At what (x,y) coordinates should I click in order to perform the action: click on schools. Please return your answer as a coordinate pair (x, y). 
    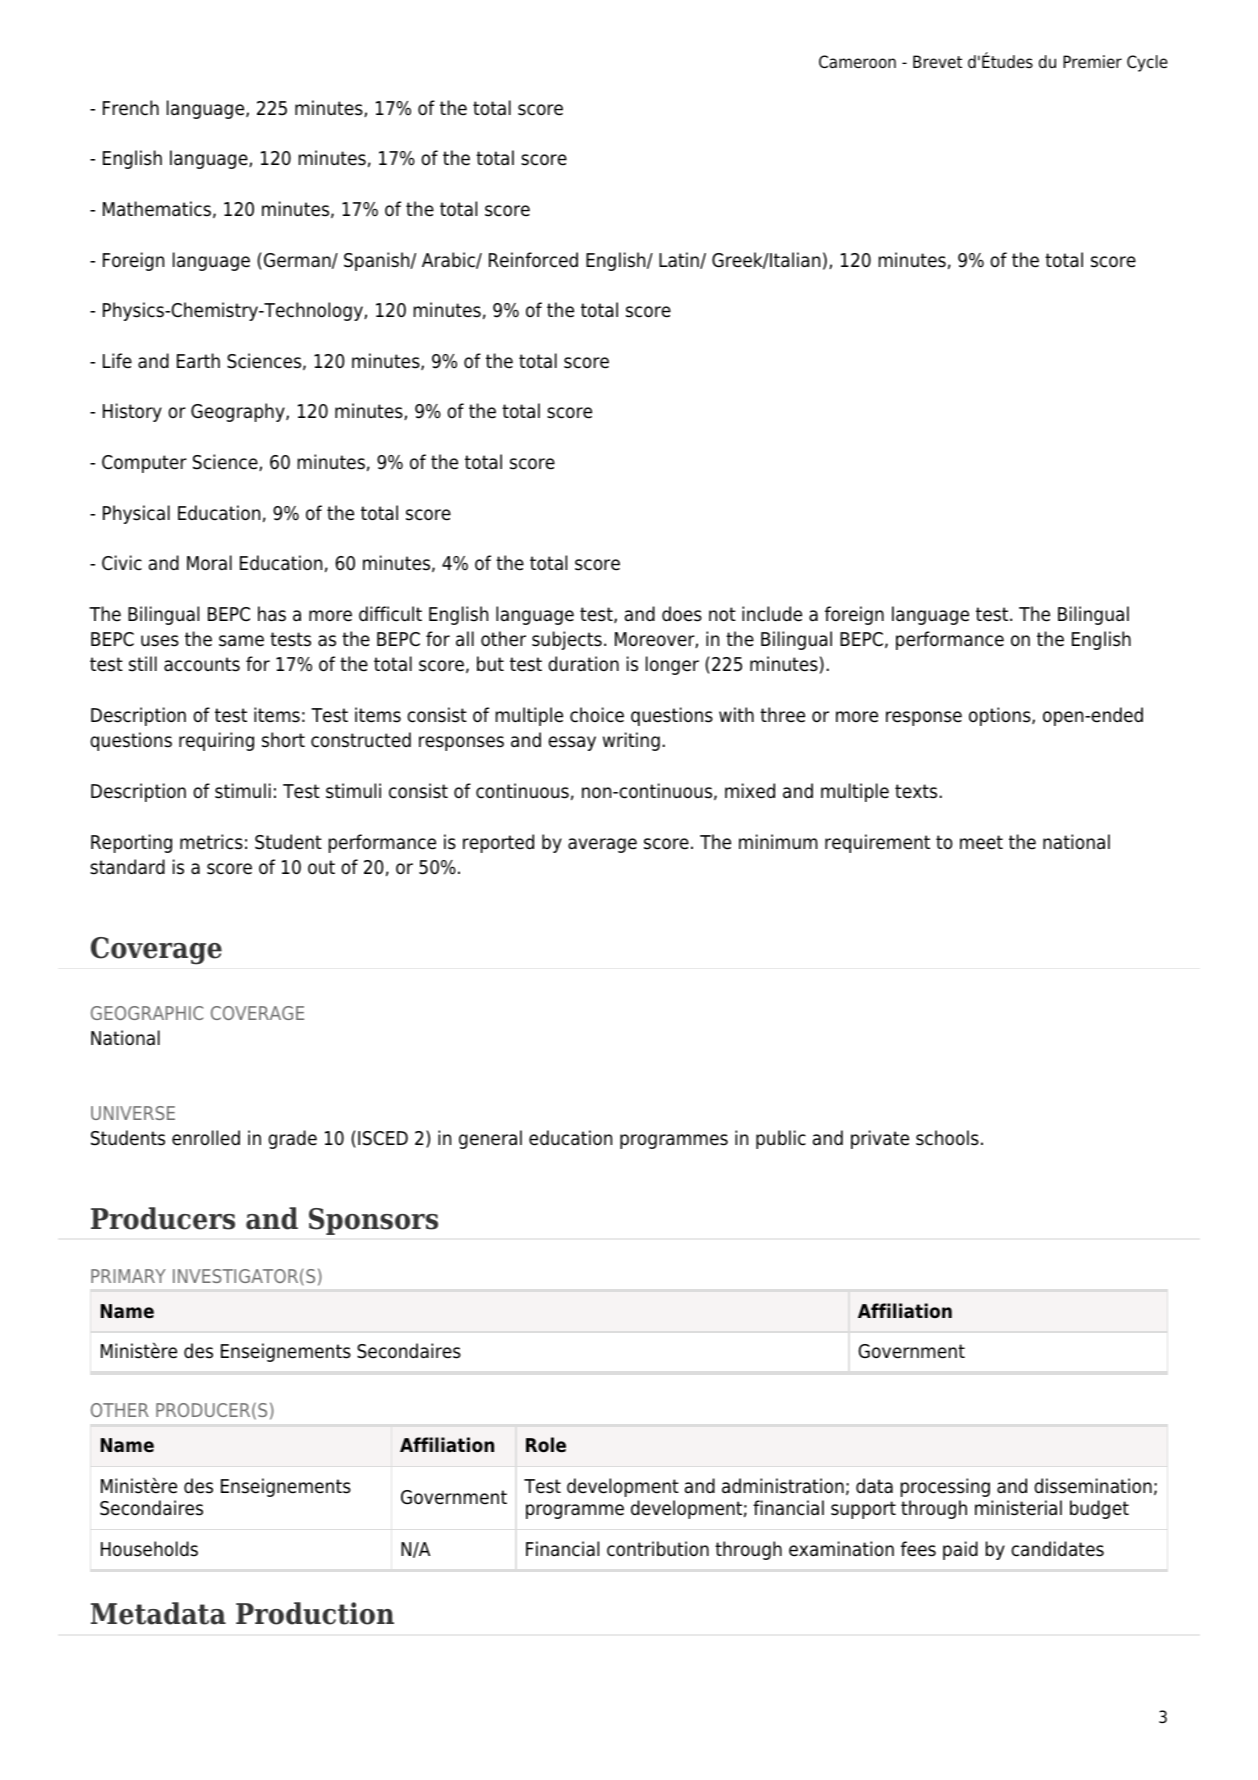
    Looking at the image, I should click on (947, 1138).
